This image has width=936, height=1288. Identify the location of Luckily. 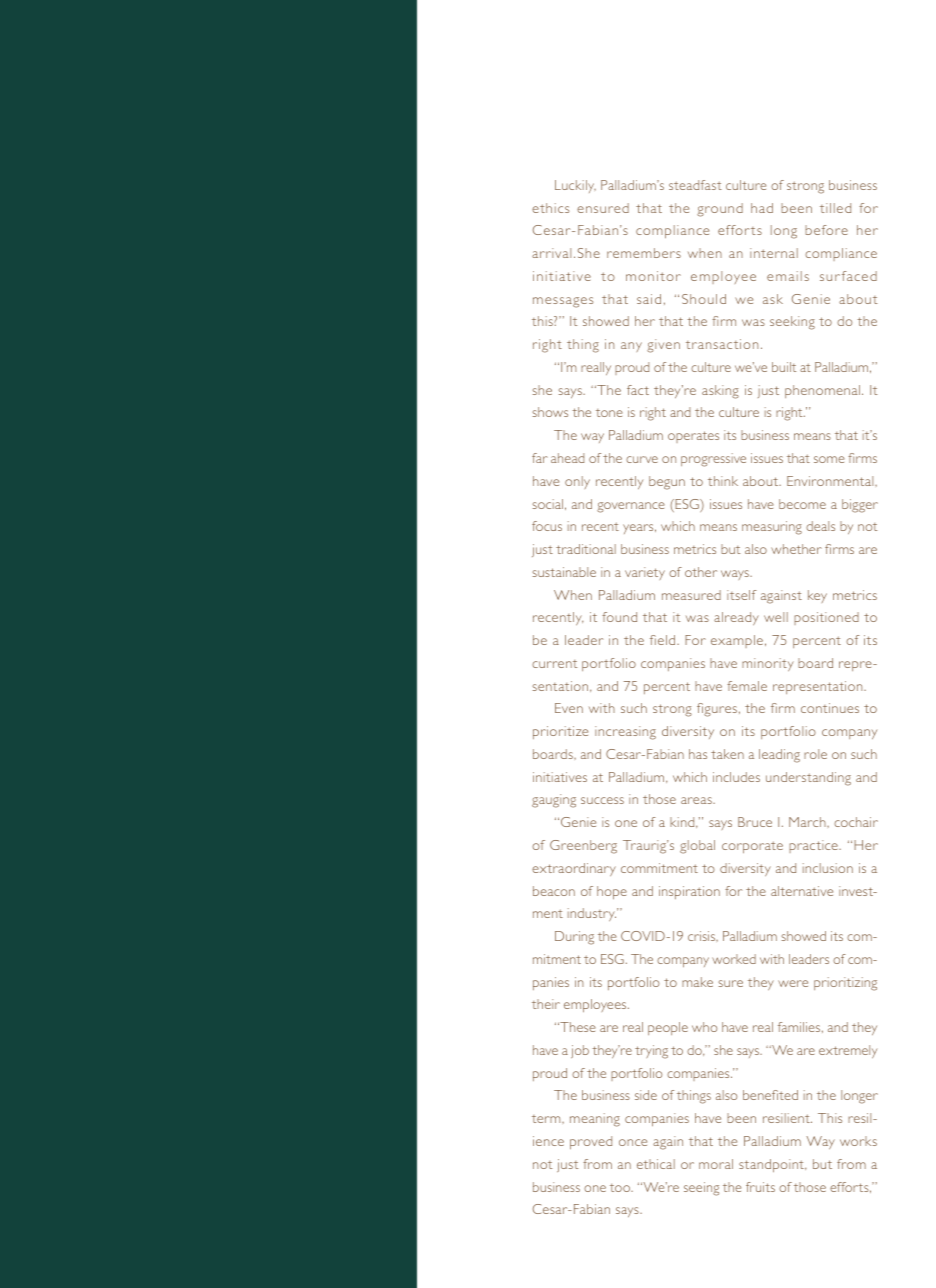
(575, 186).
